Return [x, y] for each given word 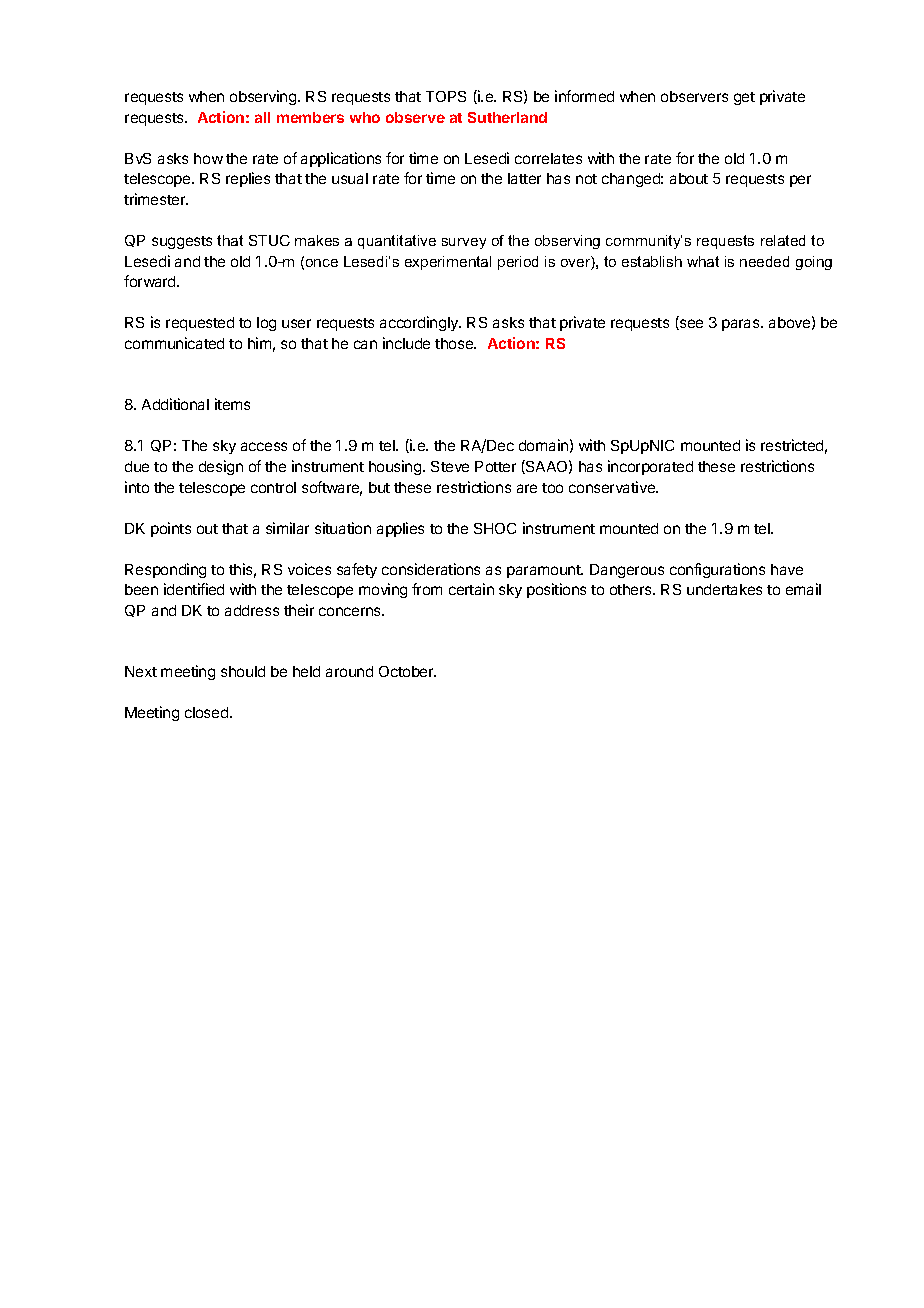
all [262, 117]
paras [742, 325]
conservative [613, 487]
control [273, 487]
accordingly [420, 323]
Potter [495, 466]
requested [200, 324]
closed [208, 712]
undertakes [724, 589]
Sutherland [507, 117]
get [744, 98]
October [407, 671]
